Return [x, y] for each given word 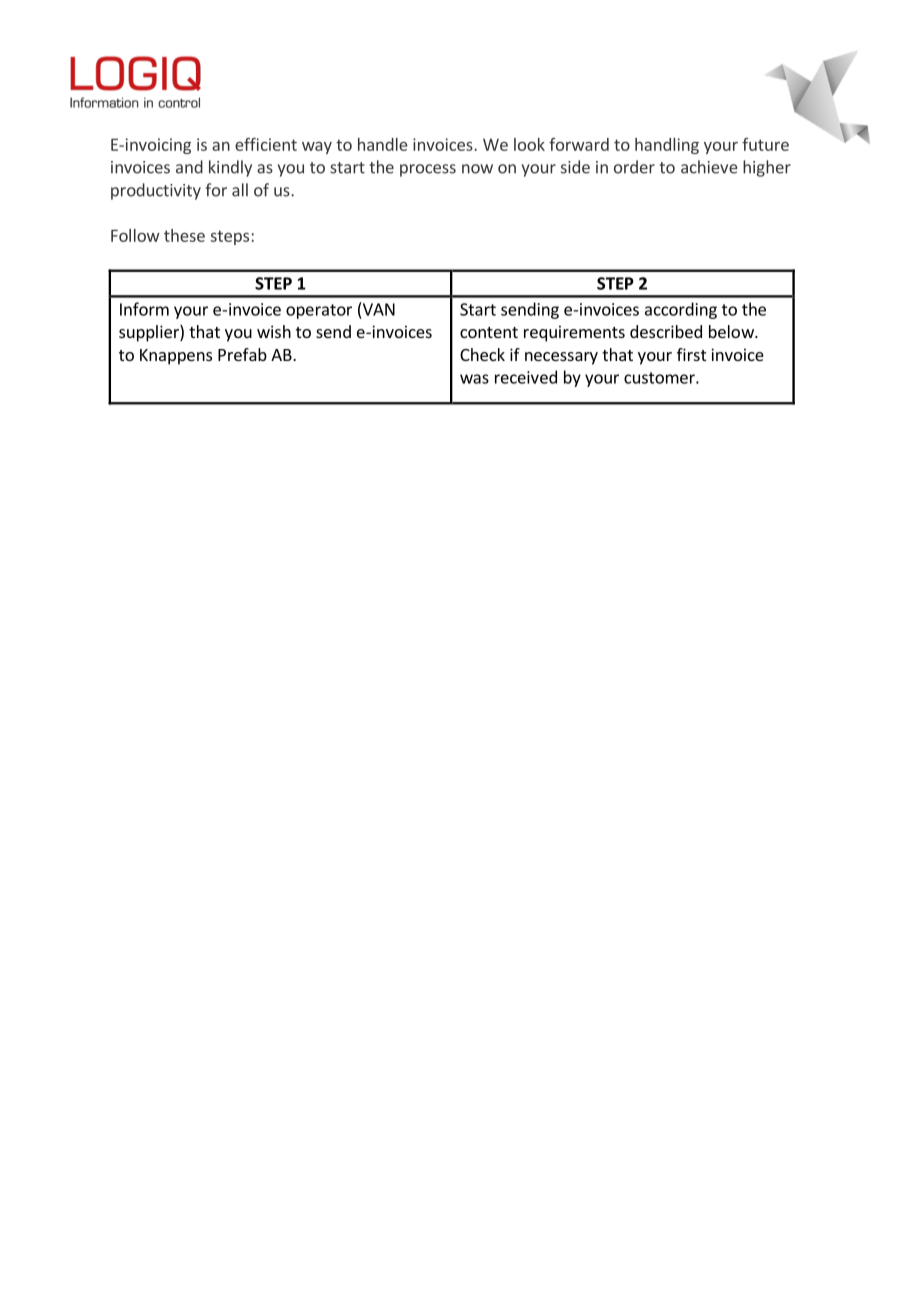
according [681, 310]
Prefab [242, 354]
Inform [144, 309]
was [474, 379]
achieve [709, 167]
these [184, 235]
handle [383, 144]
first [691, 354]
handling [667, 146]
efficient [266, 144]
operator [319, 311]
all [240, 190]
